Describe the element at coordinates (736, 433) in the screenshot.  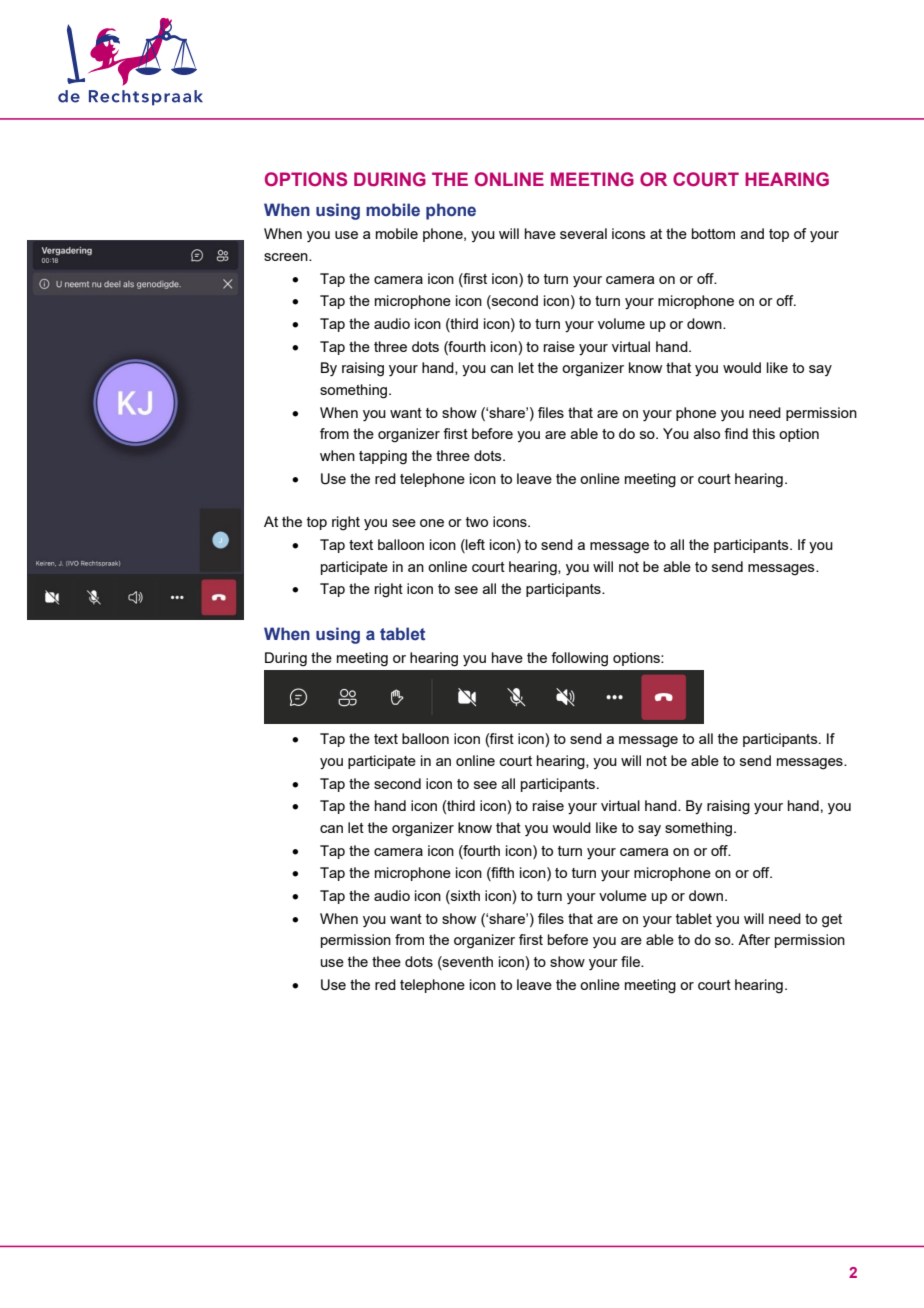
I see `find` at that location.
